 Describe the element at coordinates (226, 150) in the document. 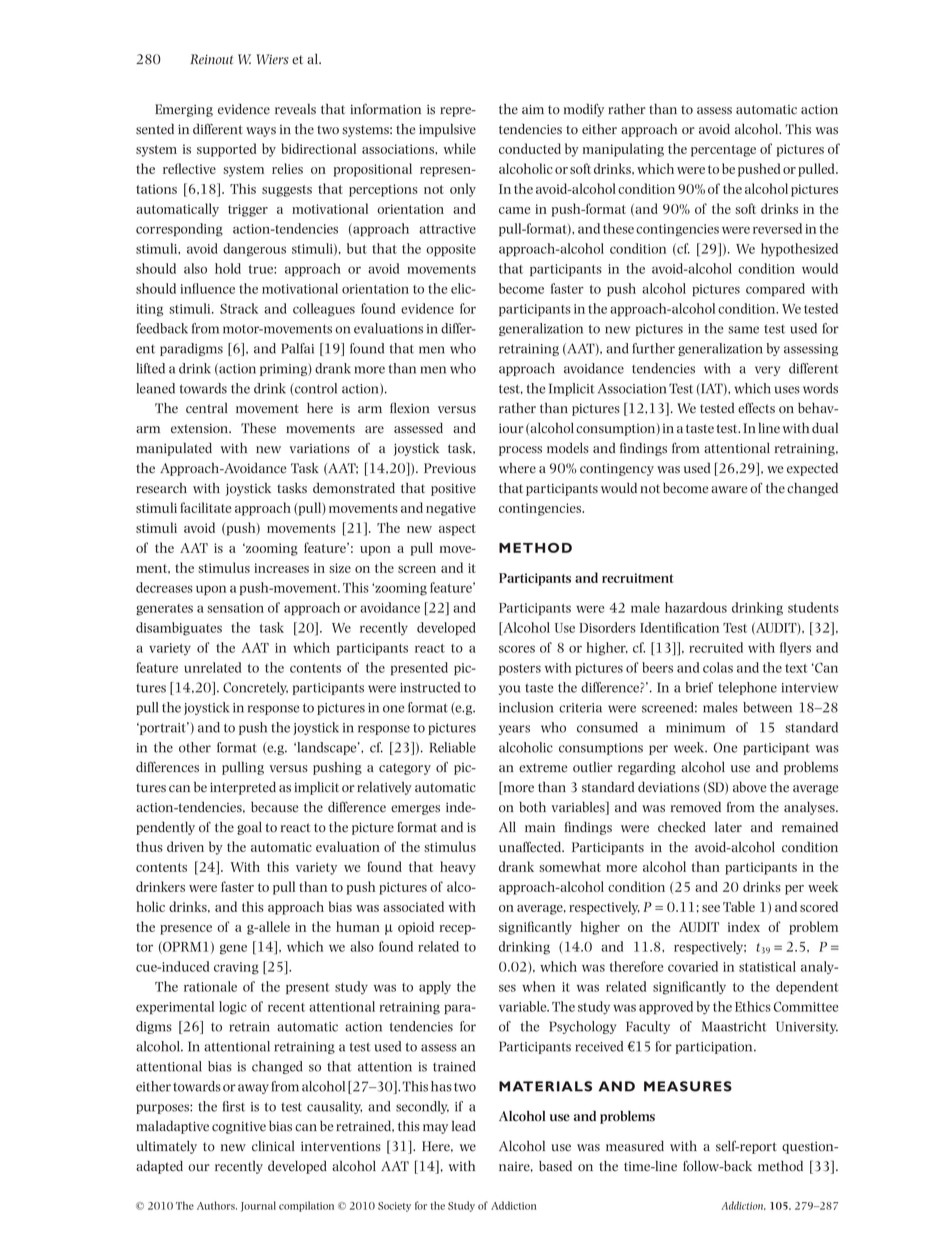

I see `supported` at that location.
